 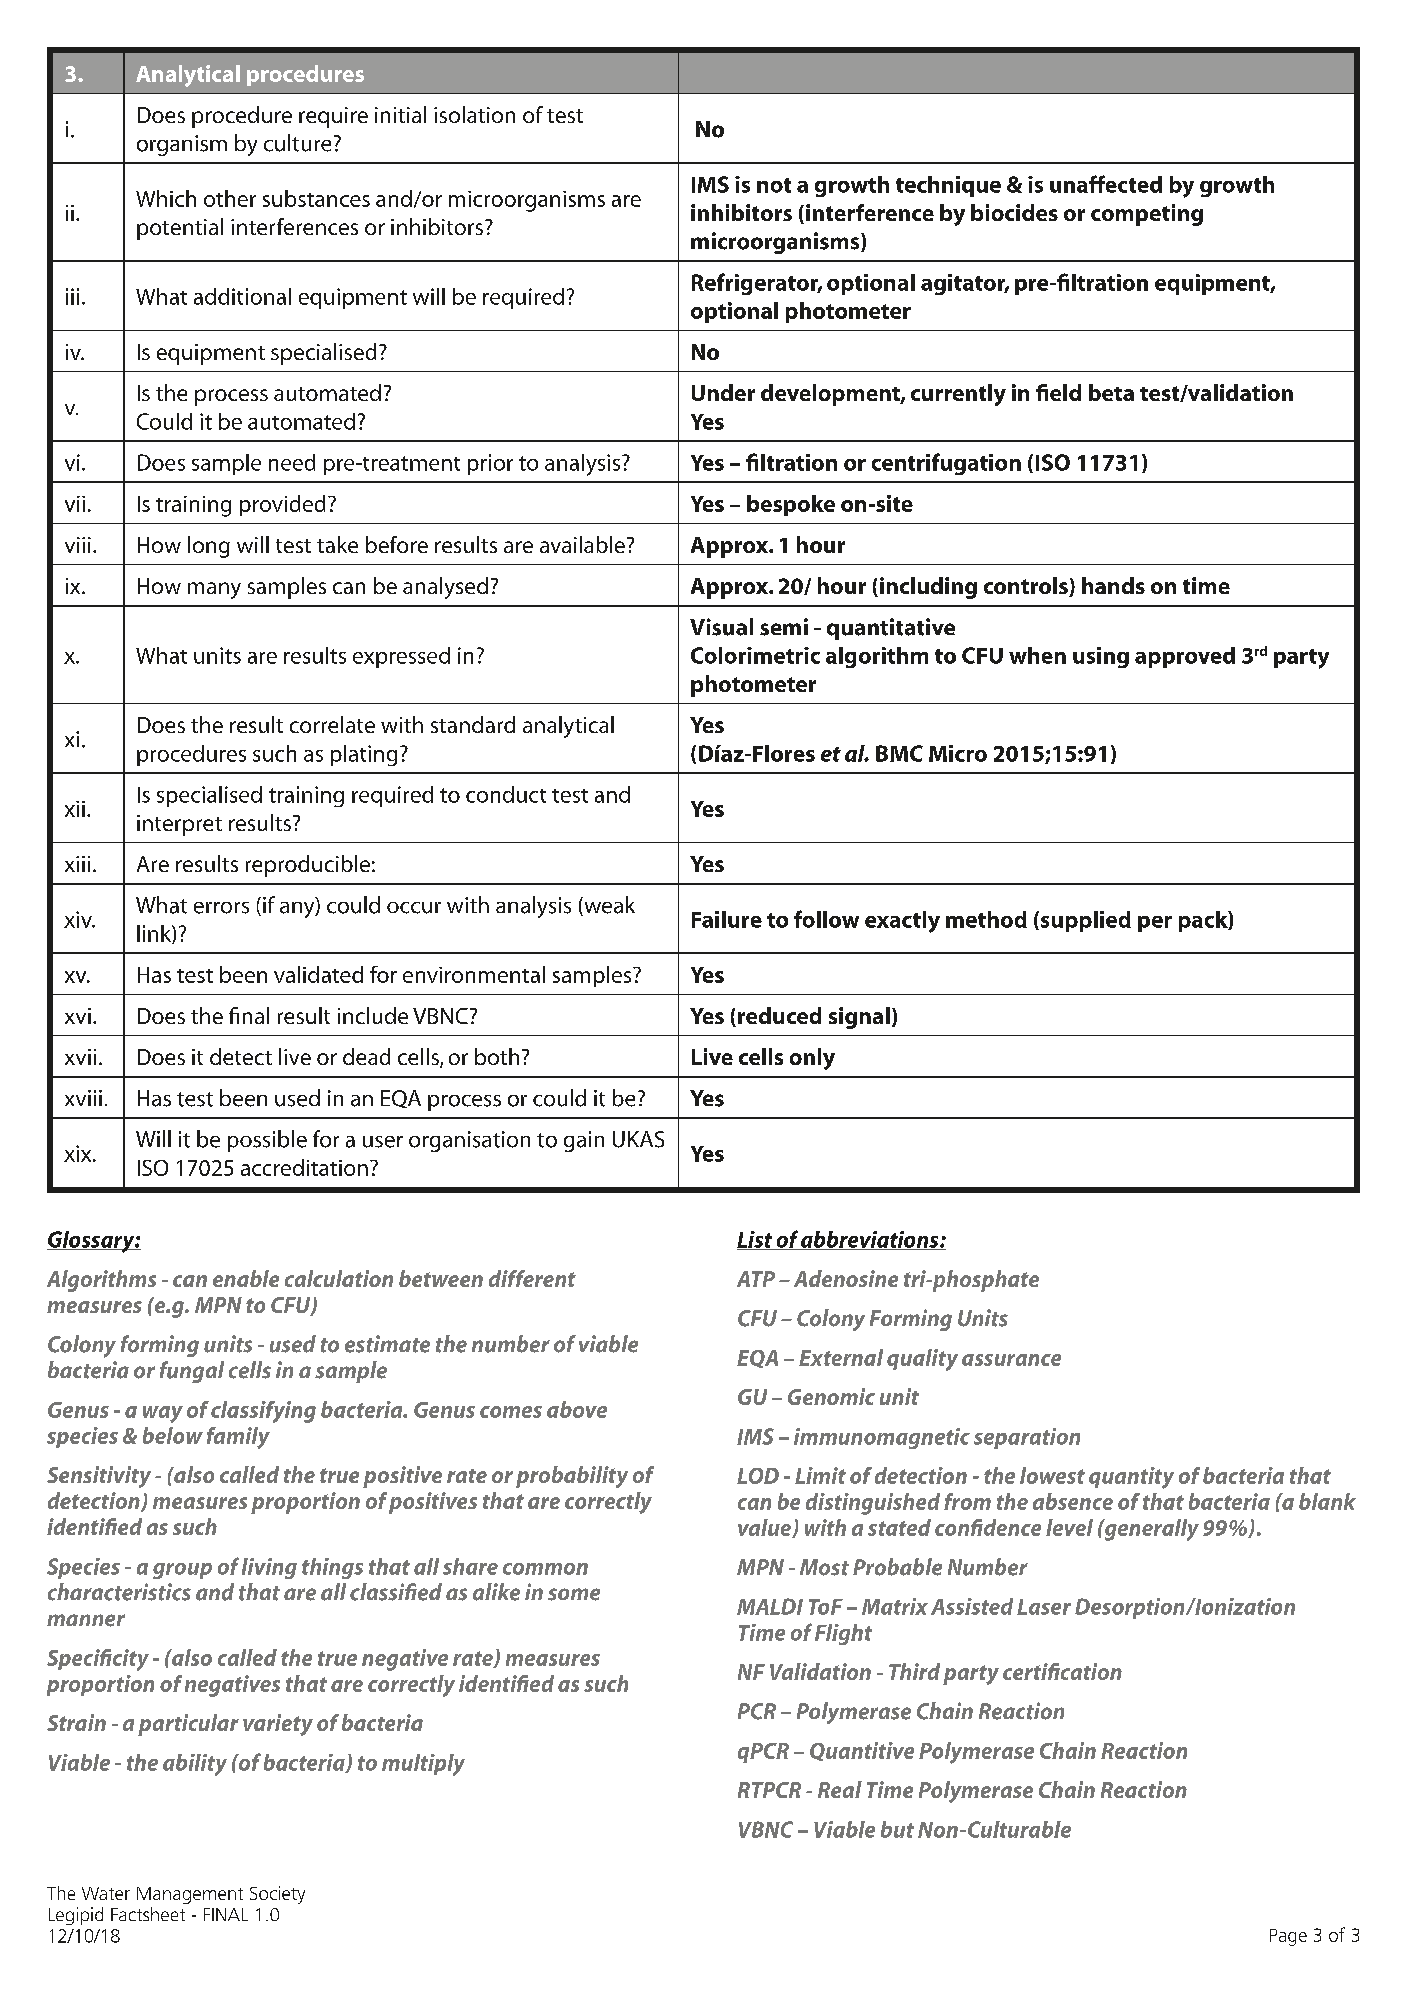 I want to click on validated, so click(x=318, y=974).
